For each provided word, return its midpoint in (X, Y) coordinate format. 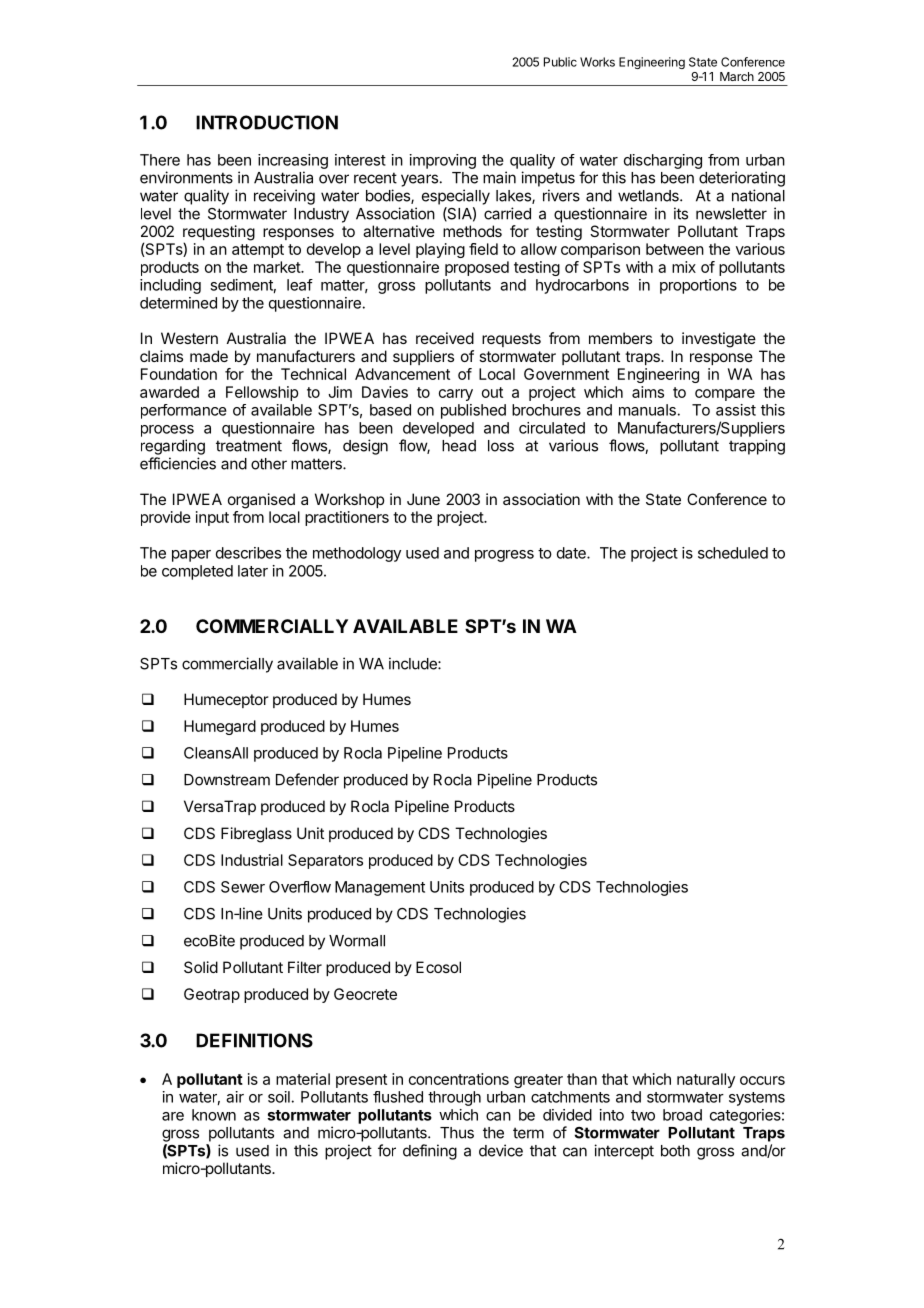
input (212, 518)
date (572, 553)
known (214, 1115)
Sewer (243, 887)
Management (380, 888)
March (737, 76)
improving (443, 161)
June (423, 499)
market (278, 267)
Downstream (227, 780)
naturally (706, 1080)
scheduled (733, 553)
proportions (698, 286)
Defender (307, 779)
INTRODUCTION (267, 122)
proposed (477, 268)
